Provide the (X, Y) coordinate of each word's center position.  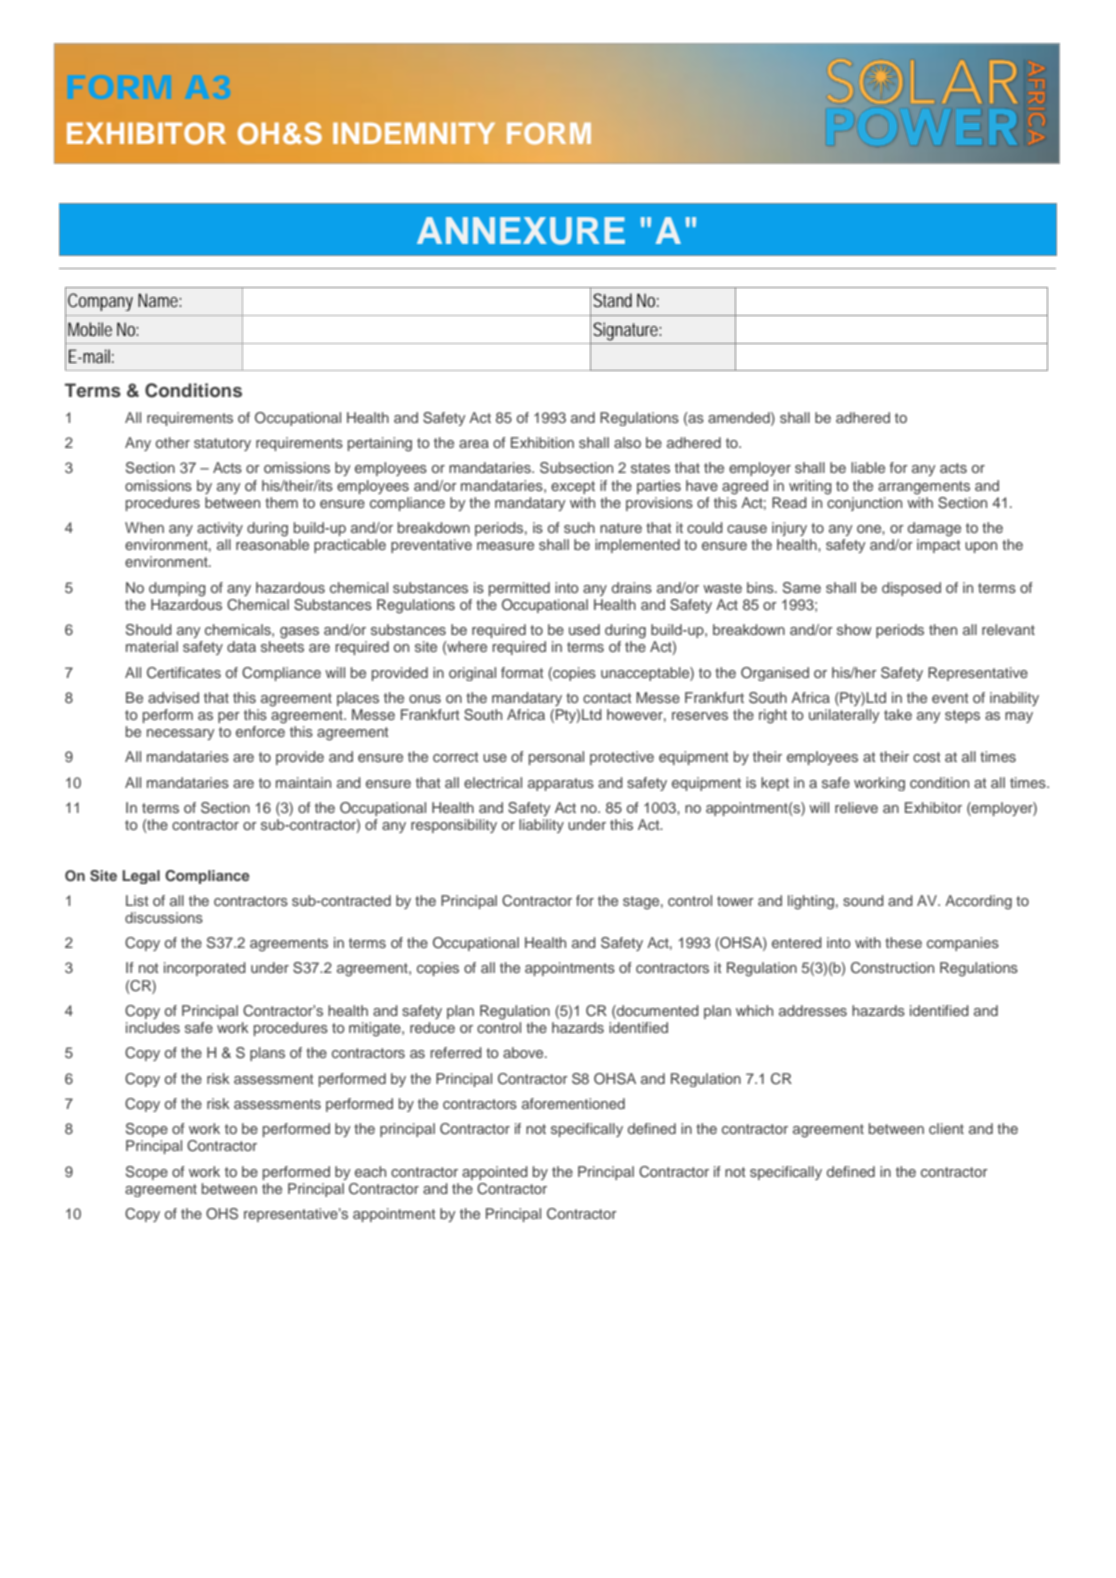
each (370, 1171)
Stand (612, 300)
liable (868, 467)
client (946, 1128)
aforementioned (573, 1103)
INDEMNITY (414, 133)
